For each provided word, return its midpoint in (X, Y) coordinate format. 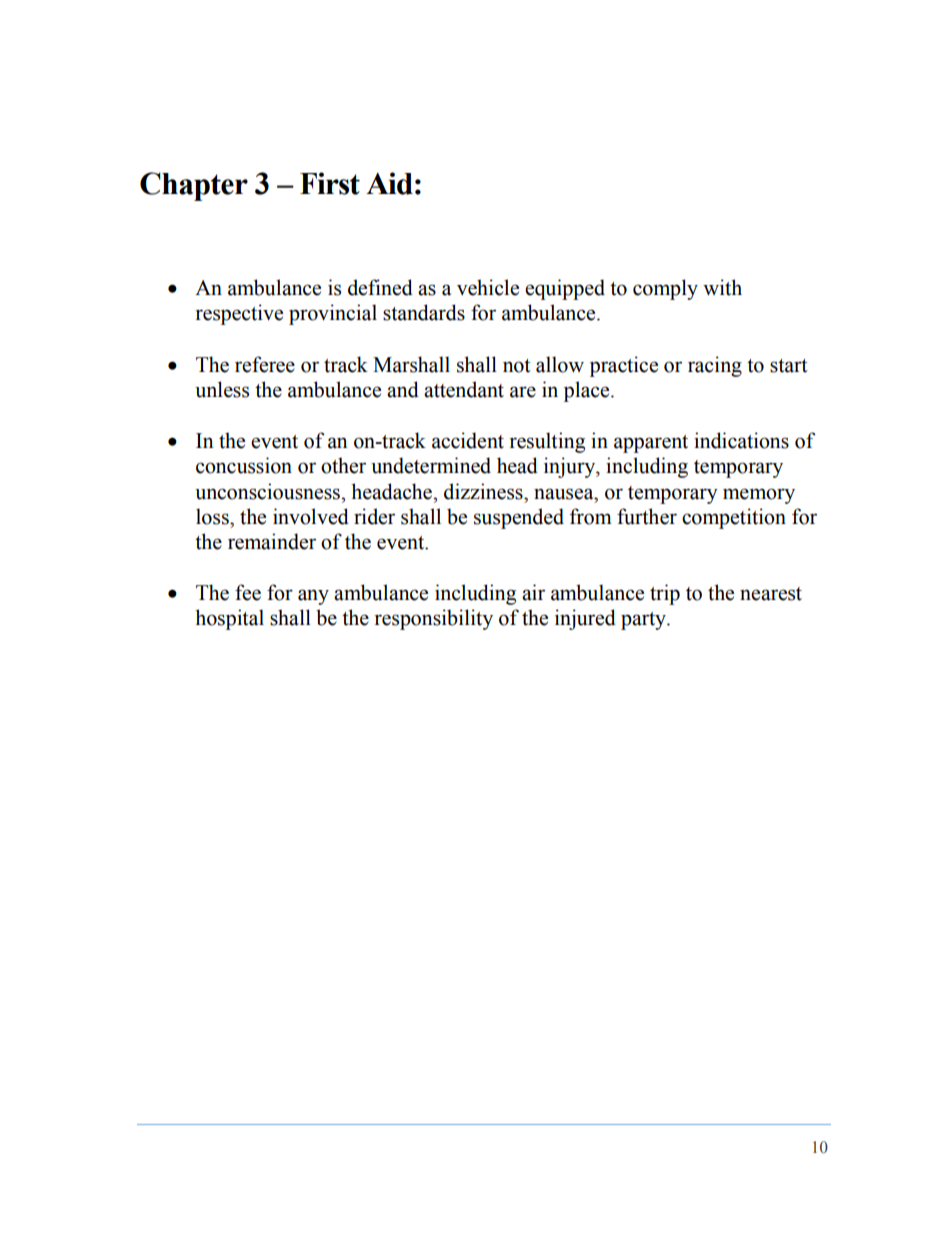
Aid (389, 183)
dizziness (484, 491)
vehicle (488, 287)
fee (248, 592)
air (533, 592)
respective (239, 314)
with (722, 287)
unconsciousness (268, 491)
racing (715, 366)
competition (734, 518)
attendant (464, 389)
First (330, 183)
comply (665, 289)
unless (222, 389)
